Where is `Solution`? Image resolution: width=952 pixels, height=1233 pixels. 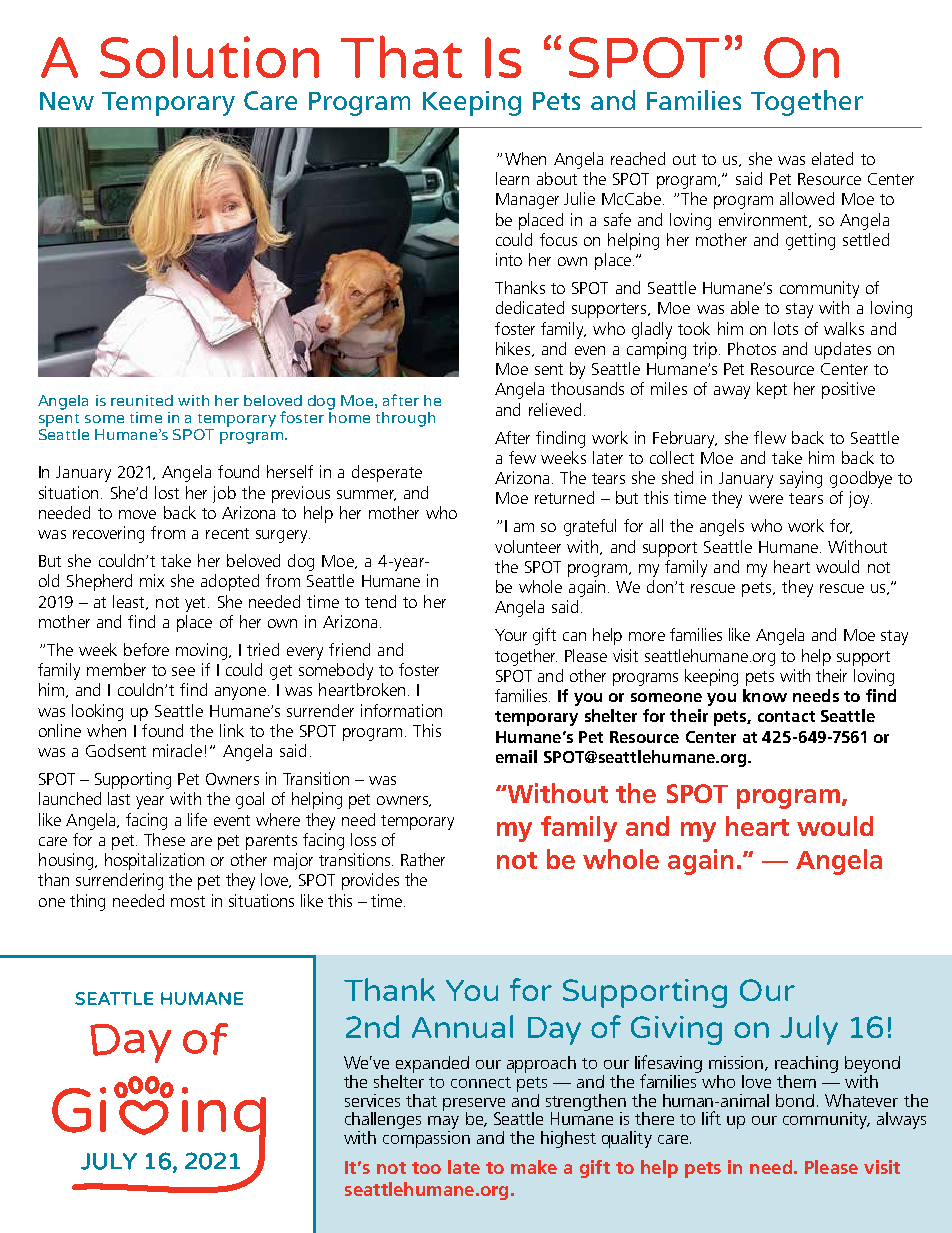 Solution is located at coordinates (209, 56).
